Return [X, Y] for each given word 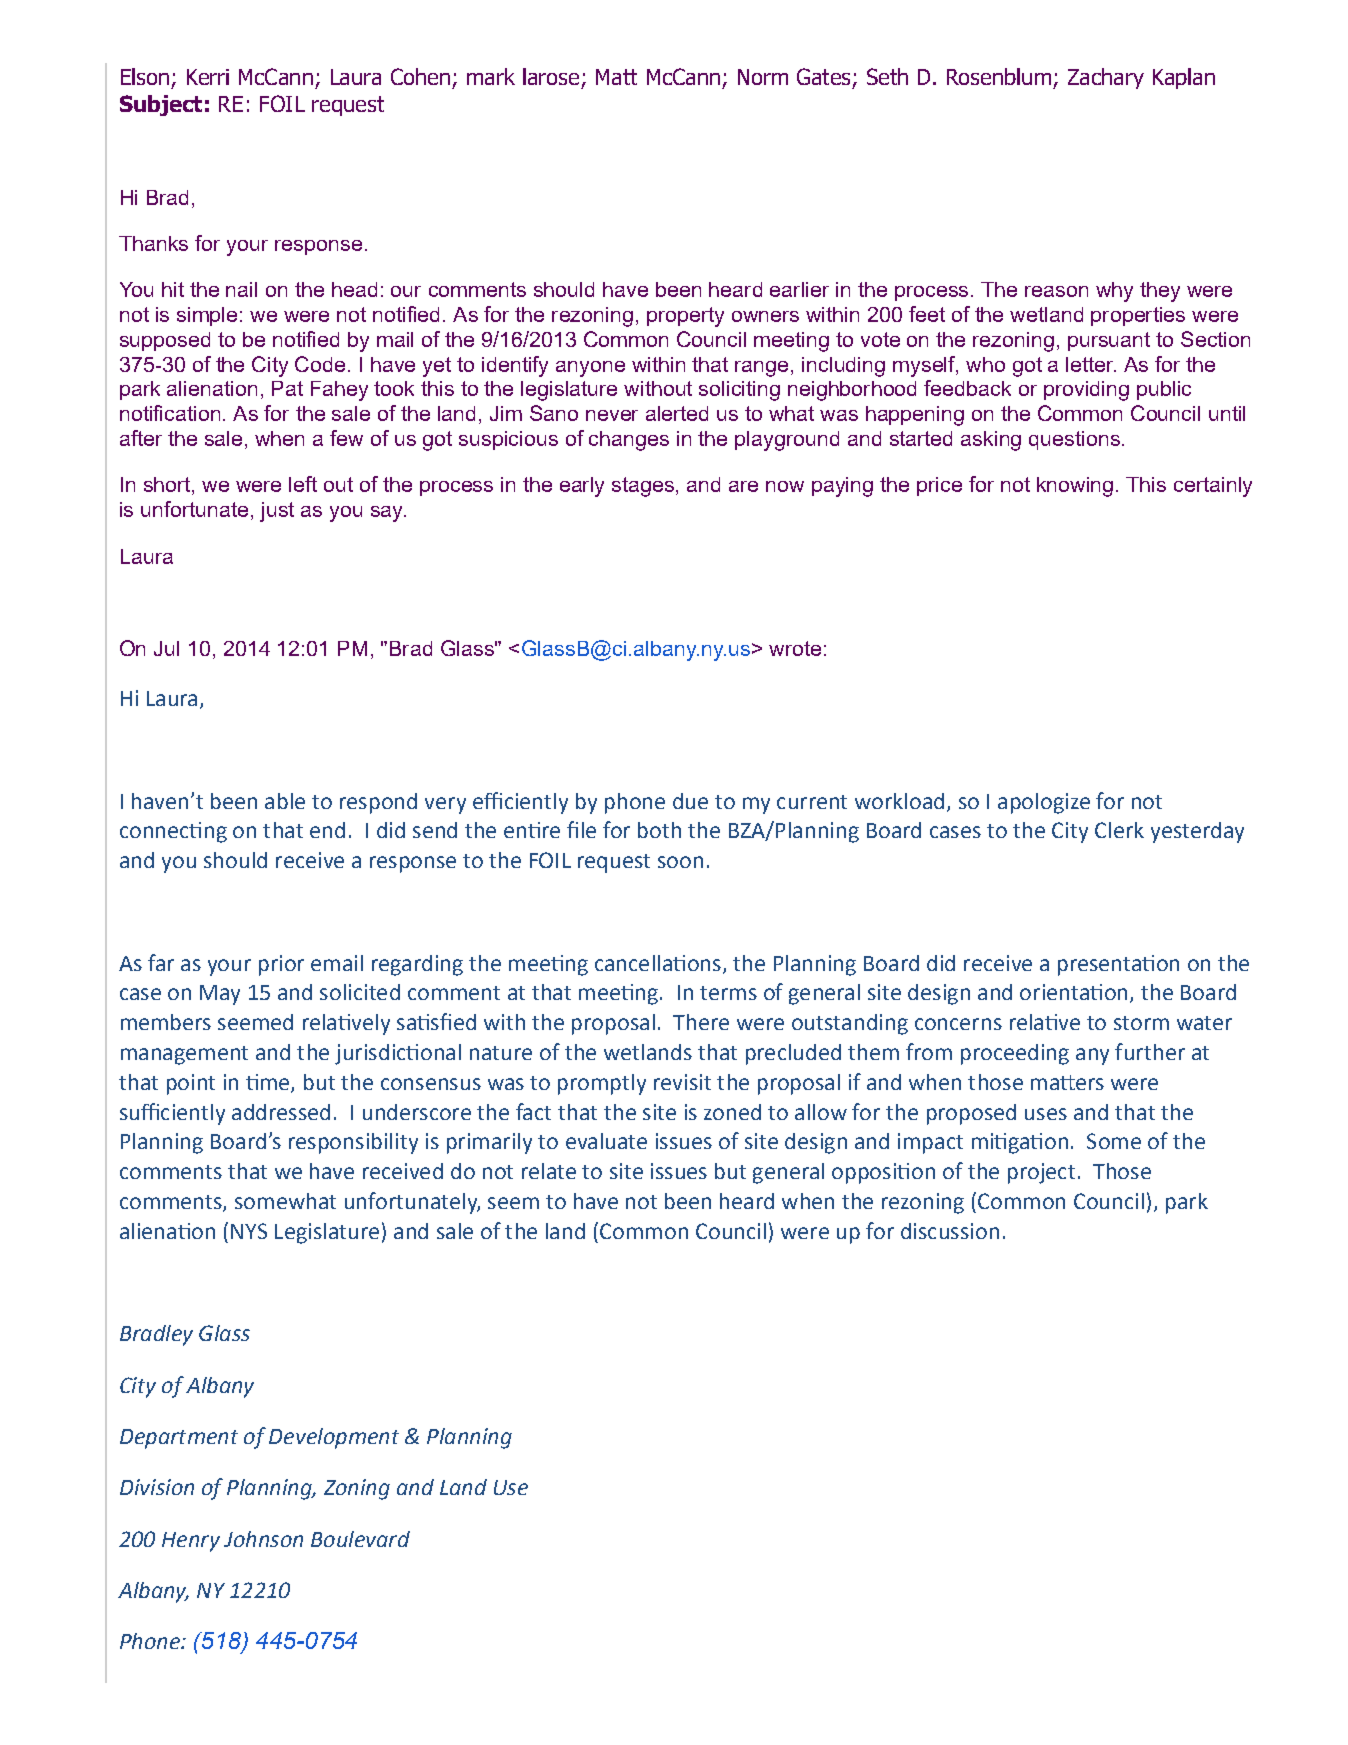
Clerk [1119, 830]
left [303, 484]
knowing [1075, 487]
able [285, 801]
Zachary [1106, 78]
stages [643, 487]
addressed [281, 1112]
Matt [616, 77]
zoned [732, 1112]
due [690, 801]
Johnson [263, 1539]
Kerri [208, 77]
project [1041, 1173]
